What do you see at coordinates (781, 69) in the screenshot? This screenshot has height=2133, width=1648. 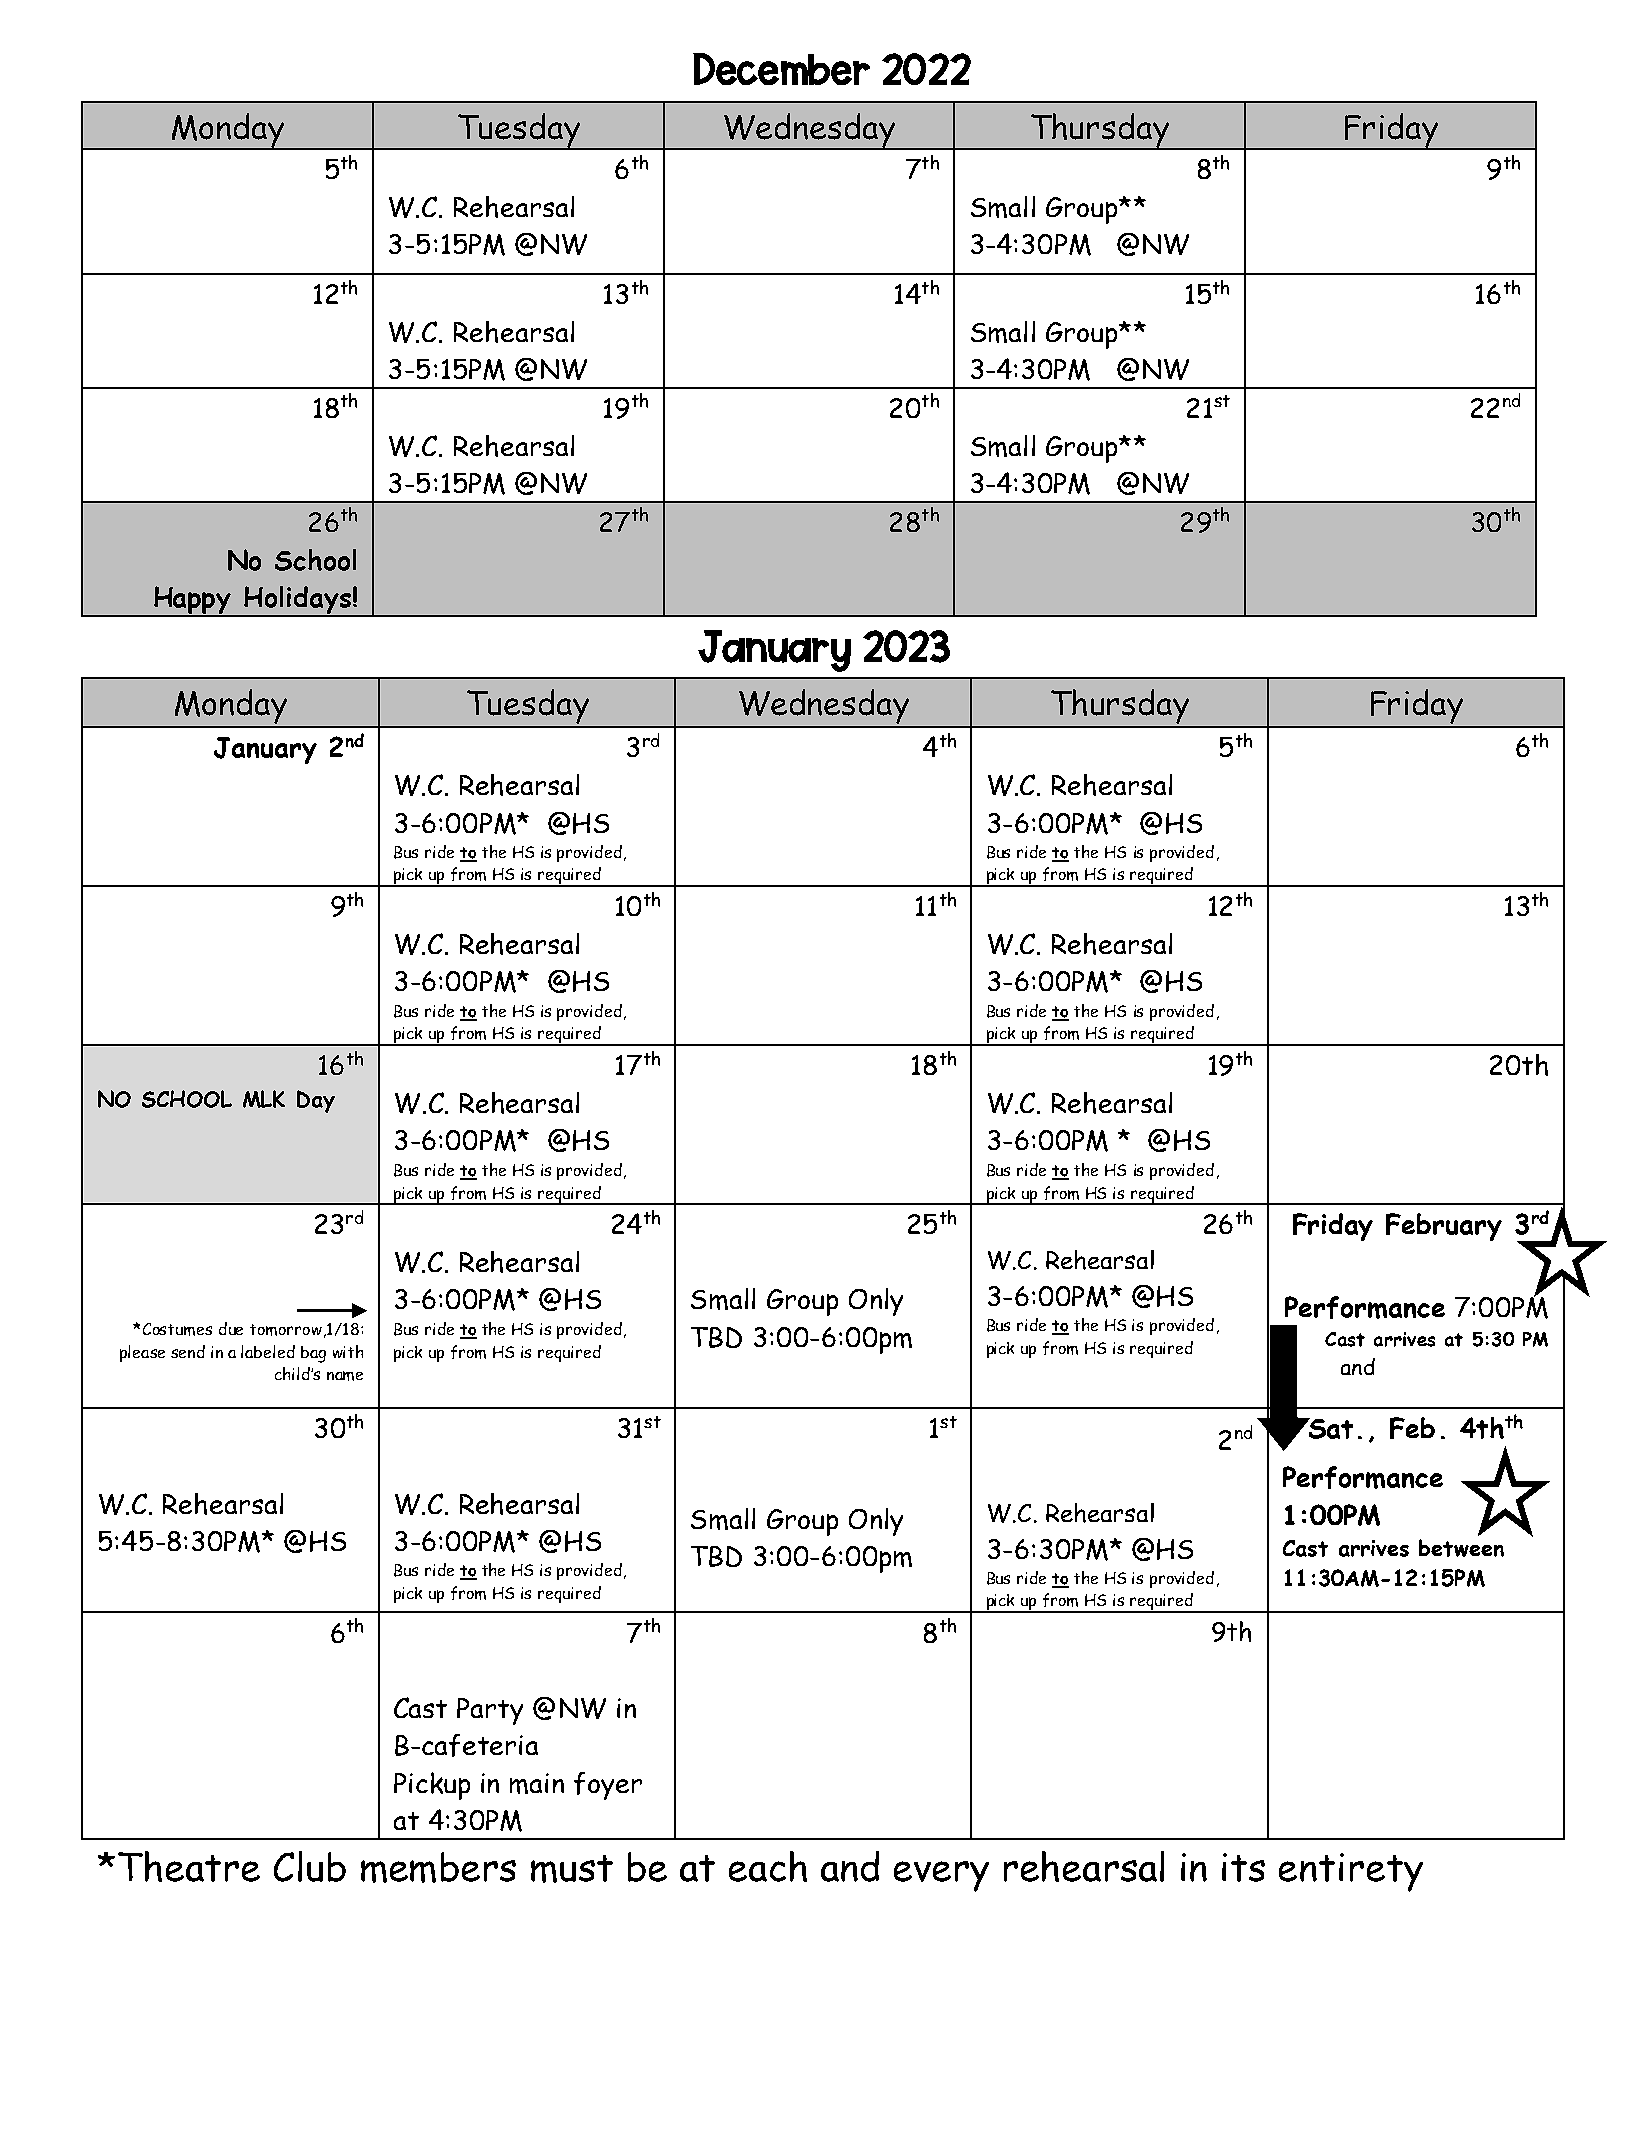 I see `December` at bounding box center [781, 69].
